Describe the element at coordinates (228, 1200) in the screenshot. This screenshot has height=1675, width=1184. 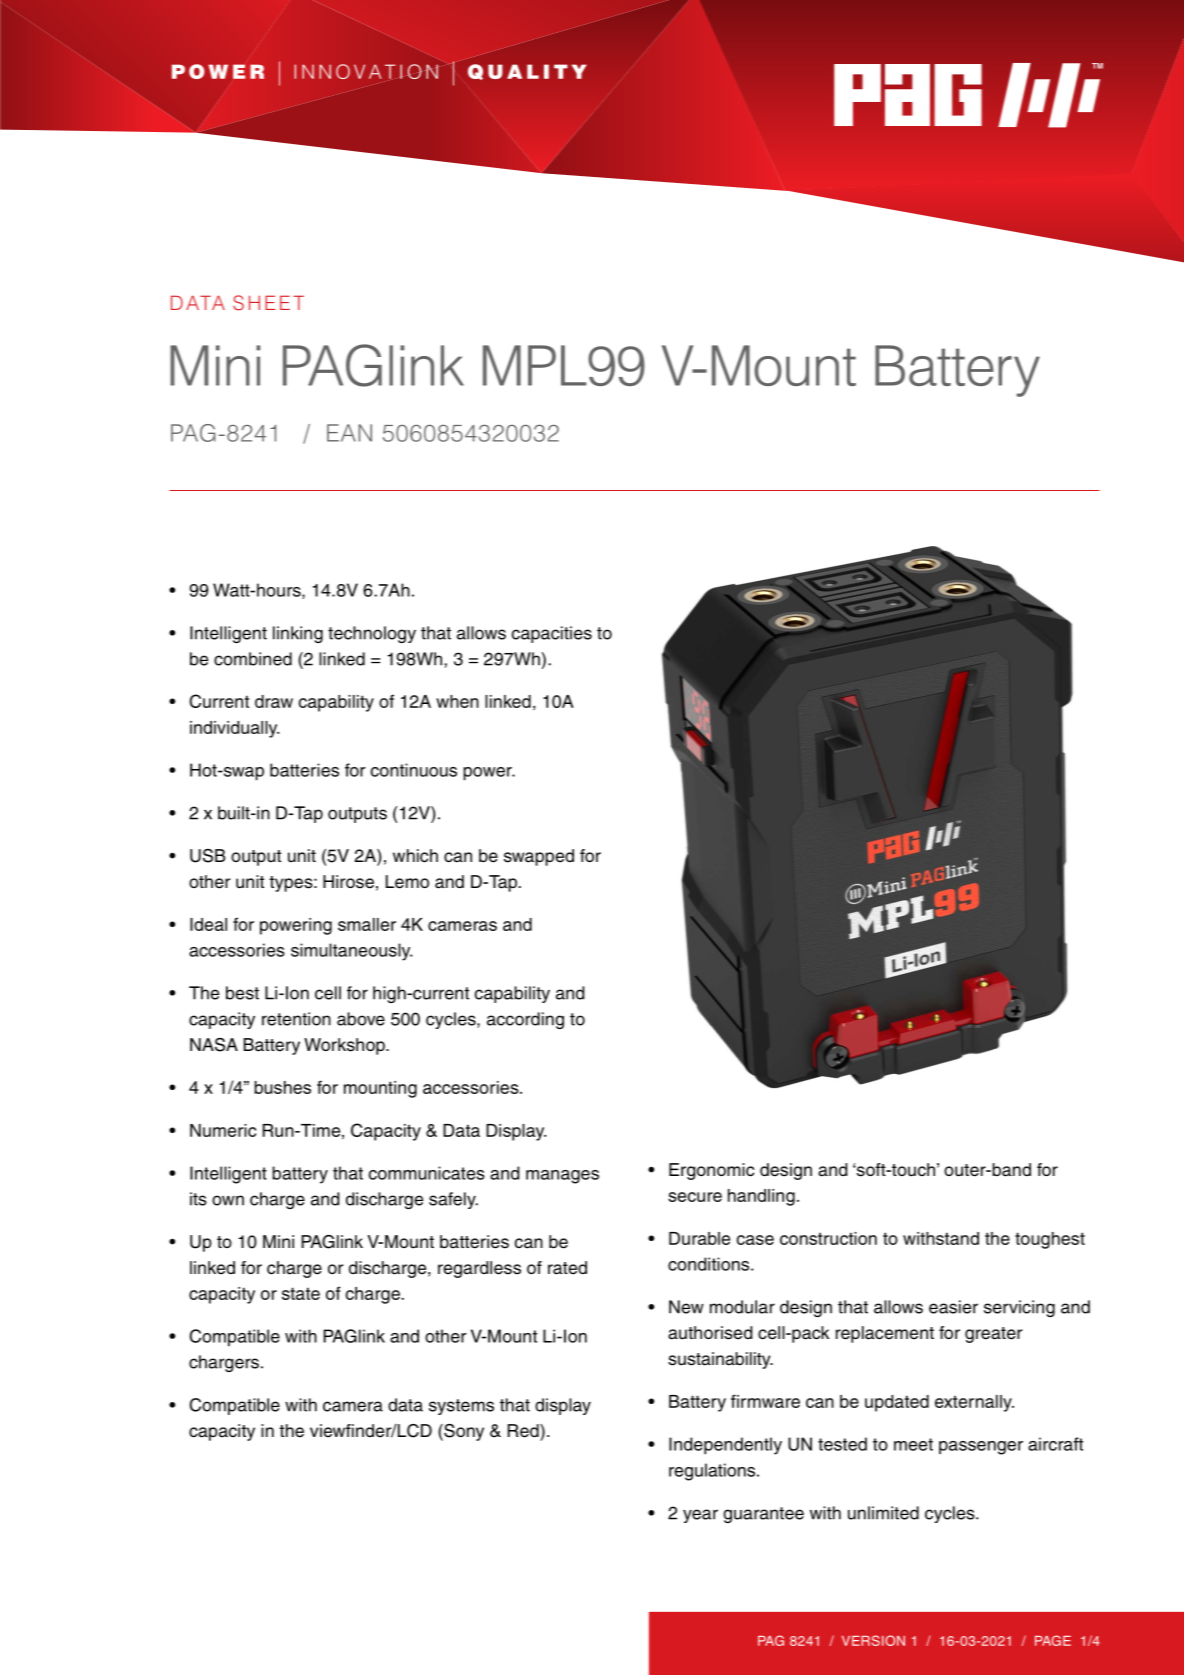
I see `own` at that location.
